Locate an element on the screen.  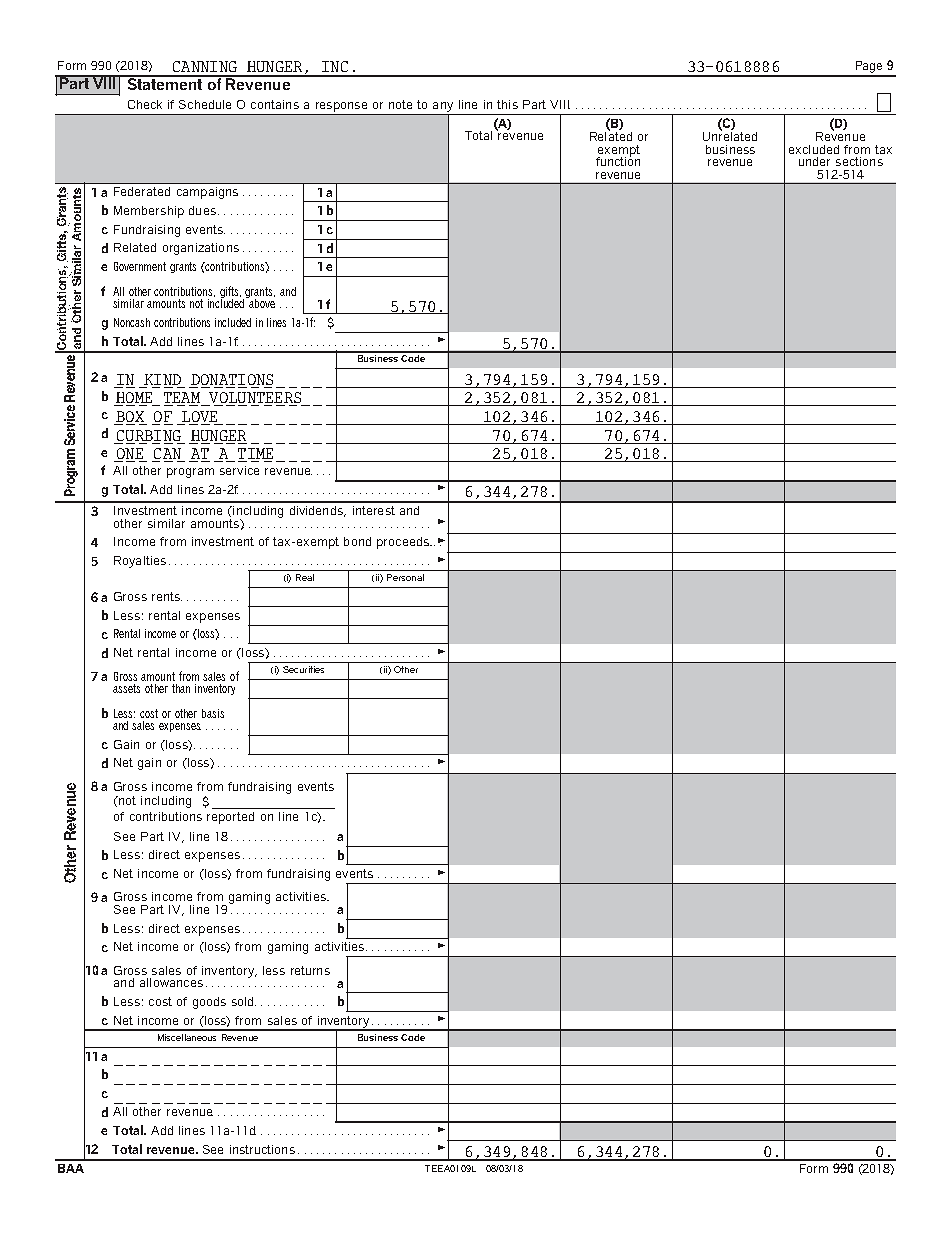
program is located at coordinates (190, 473).
